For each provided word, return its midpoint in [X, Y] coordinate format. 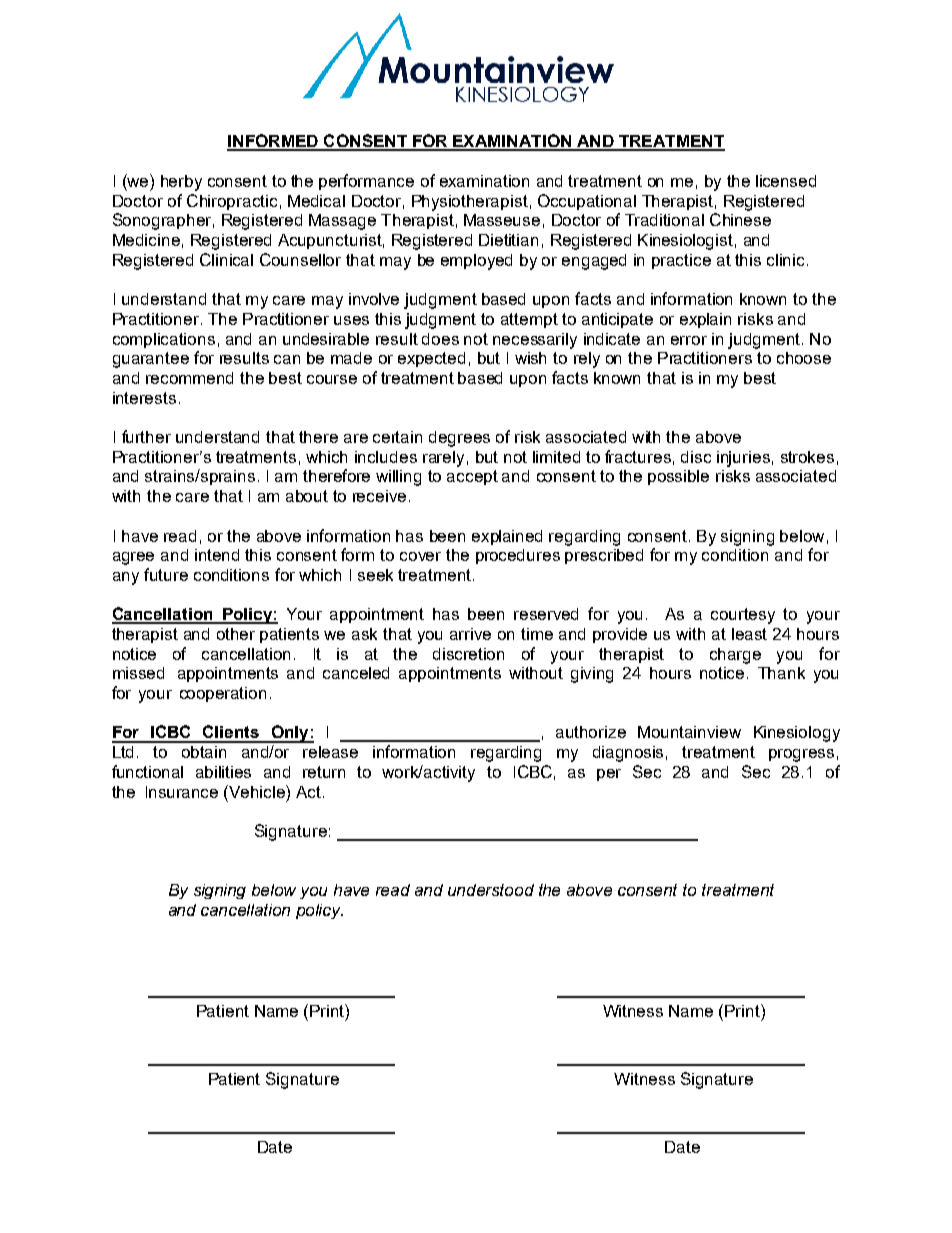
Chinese [740, 219]
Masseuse [502, 220]
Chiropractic [232, 202]
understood [491, 890]
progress [801, 755]
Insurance [182, 792]
